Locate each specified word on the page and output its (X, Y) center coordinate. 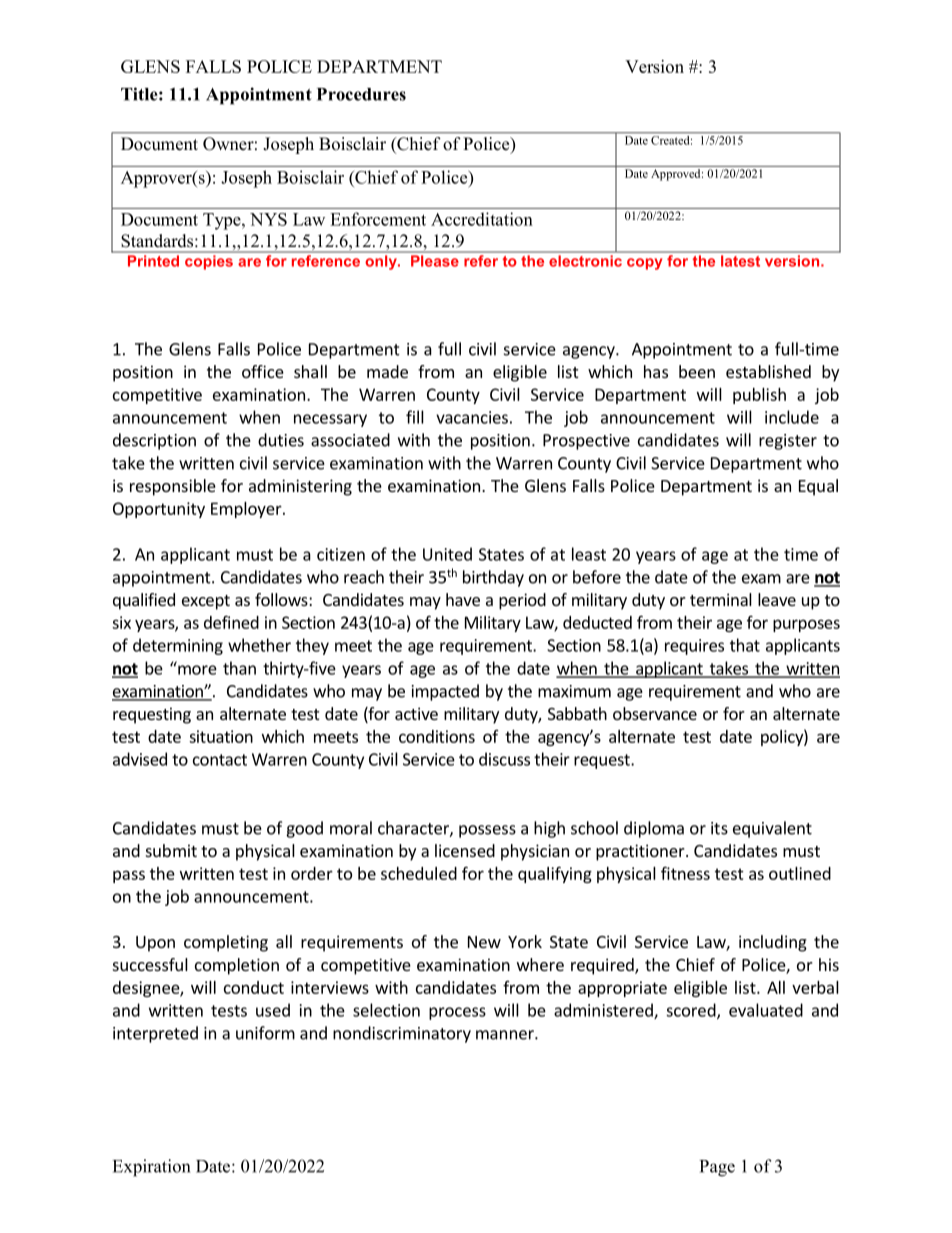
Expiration (151, 1168)
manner (506, 1035)
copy (644, 264)
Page (717, 1168)
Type (223, 221)
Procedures (361, 94)
